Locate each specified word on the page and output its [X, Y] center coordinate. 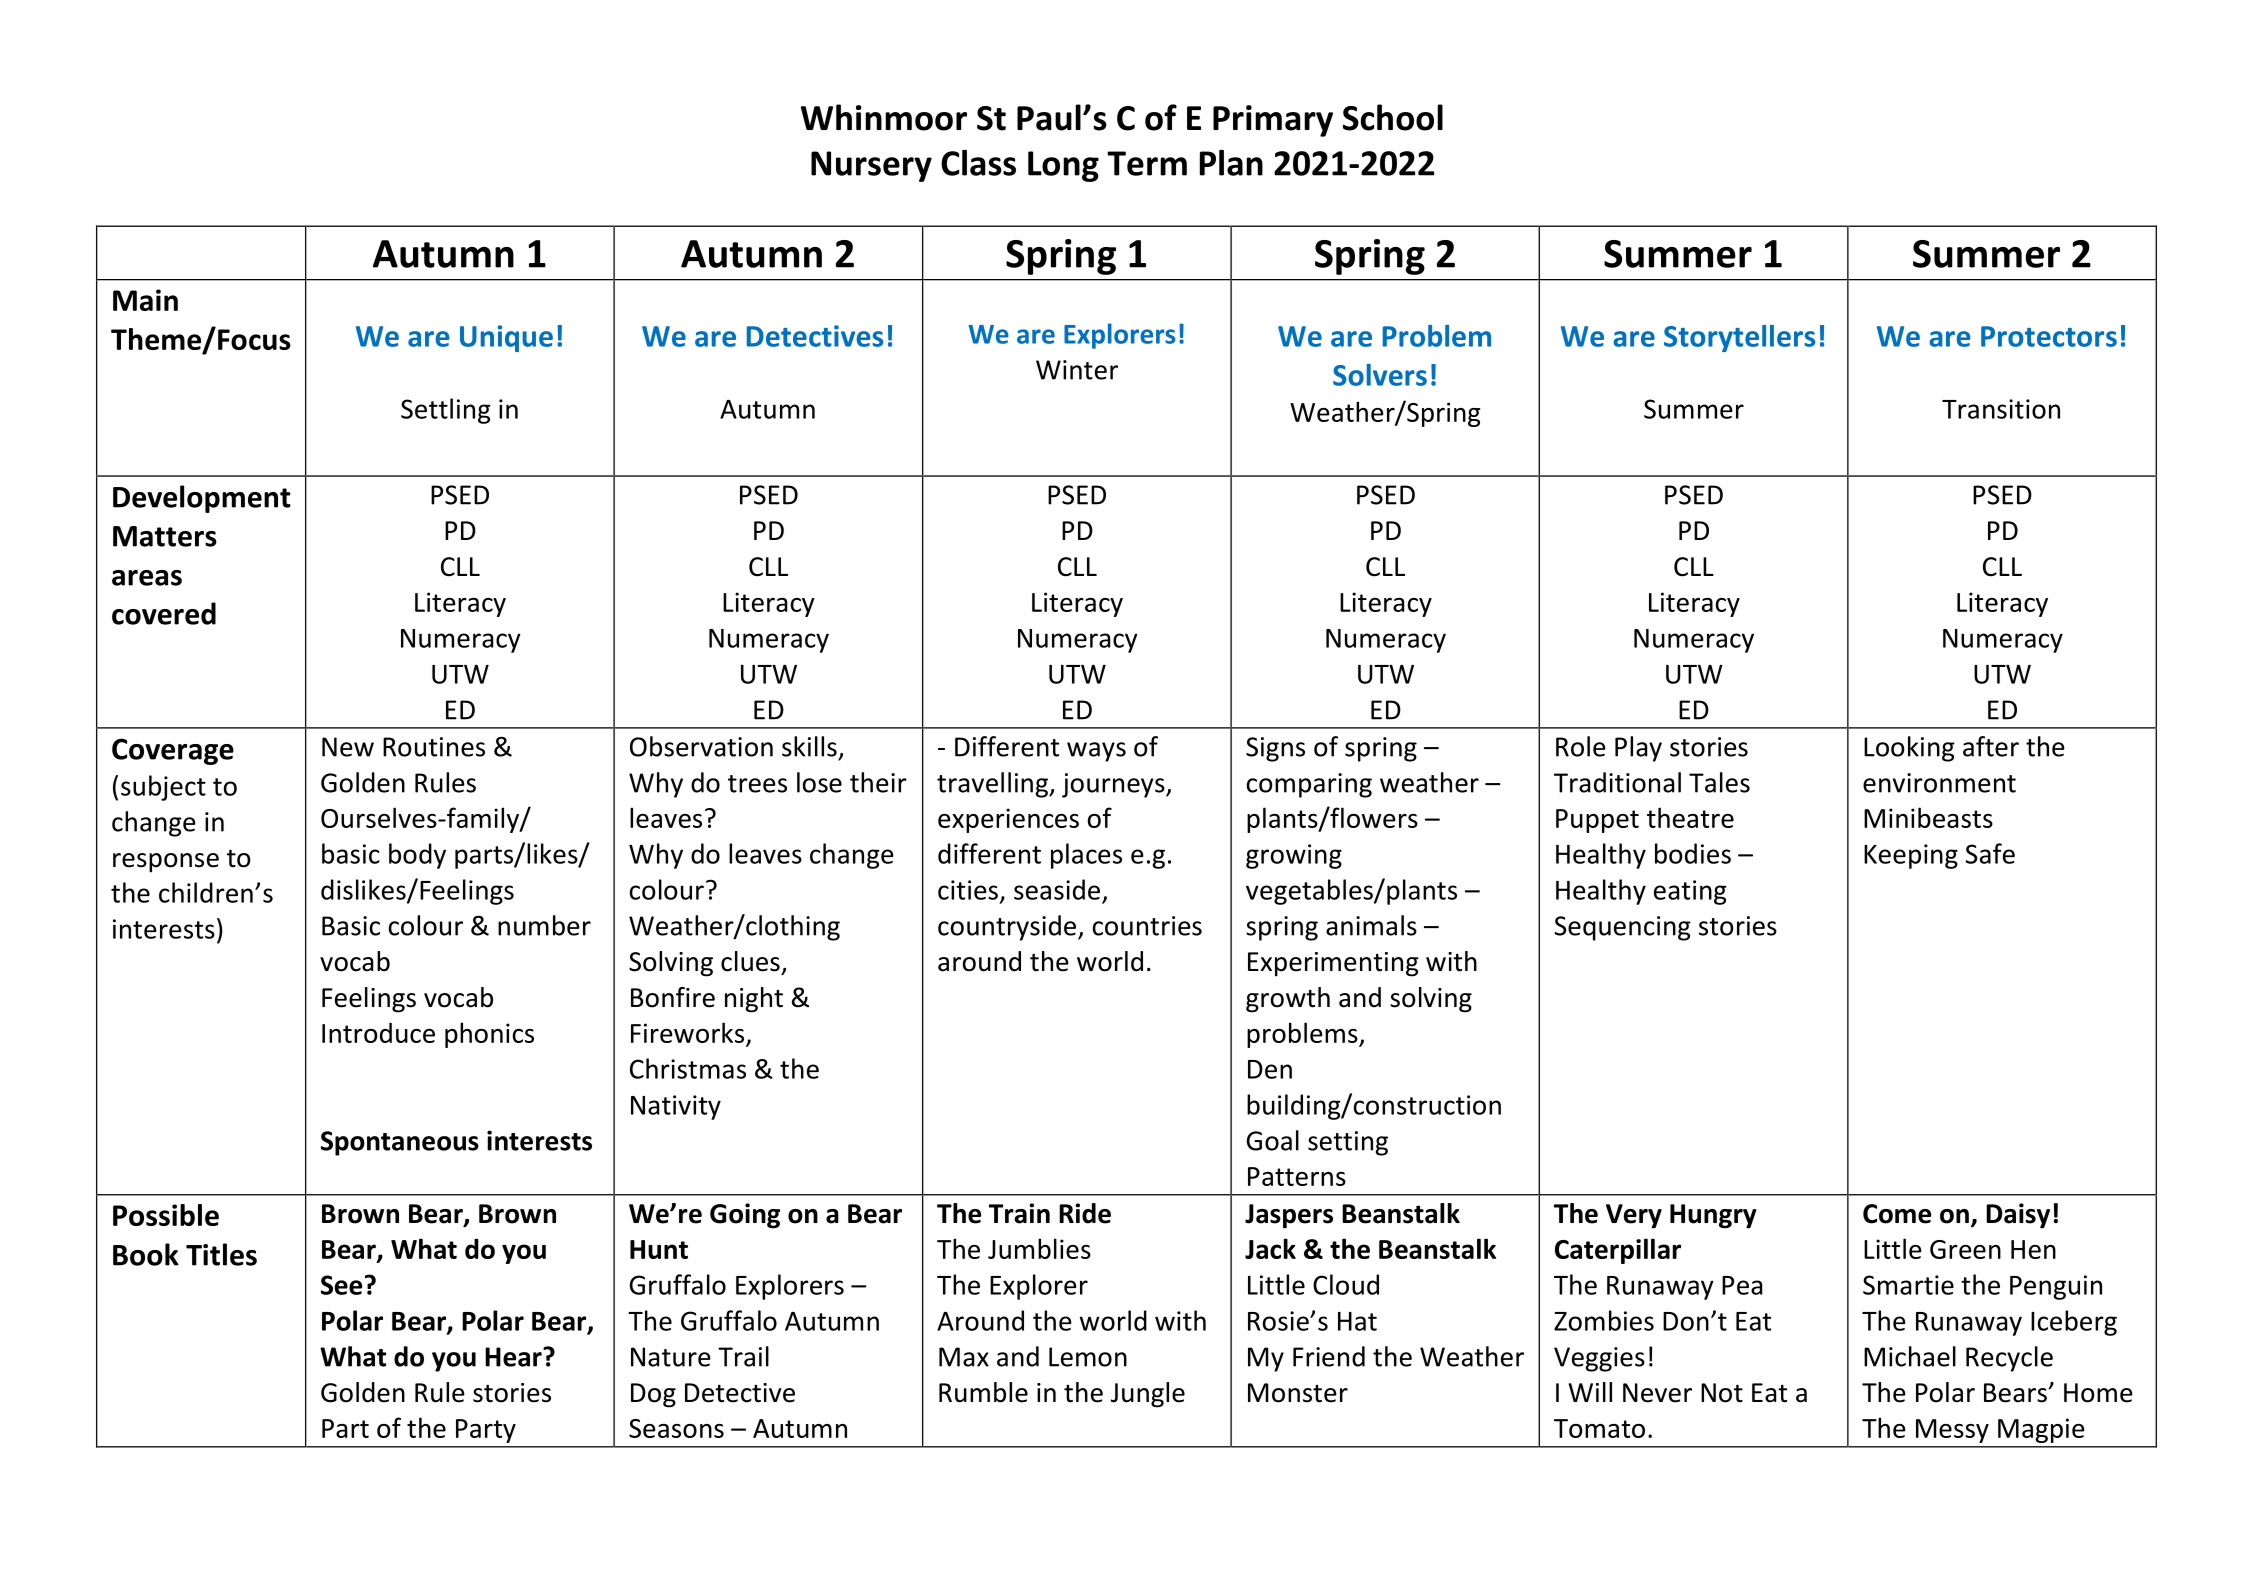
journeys [1114, 785]
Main [145, 300]
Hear [514, 1357]
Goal [1273, 1140]
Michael [1910, 1356]
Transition [2001, 409]
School [1393, 117]
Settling [446, 411]
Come [1897, 1214]
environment [1939, 783]
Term [1147, 163]
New [348, 747]
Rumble [983, 1392]
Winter [1077, 370]
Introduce [378, 1032]
